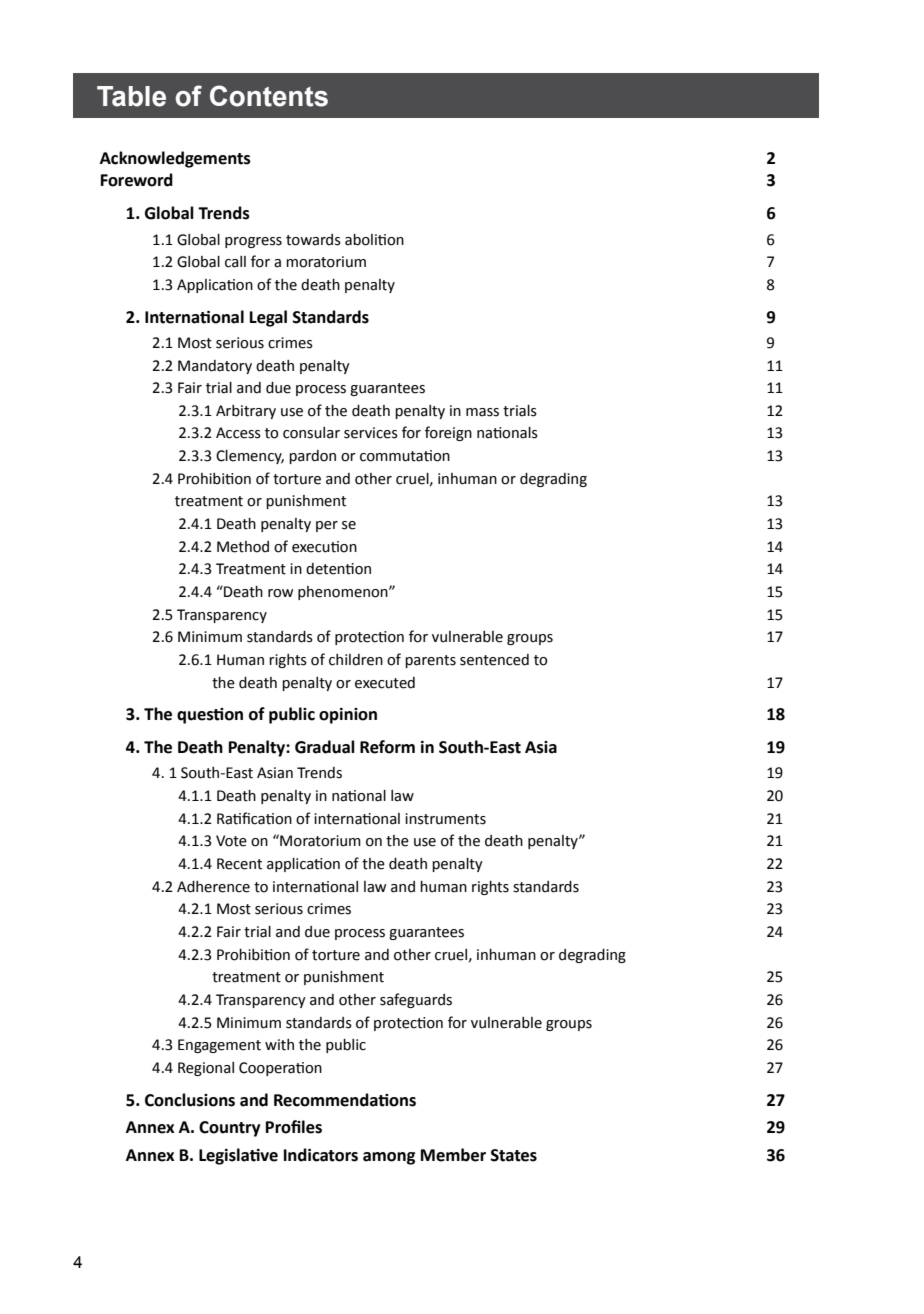 The width and height of the screenshot is (924, 1314). What do you see at coordinates (190, 1100) in the screenshot?
I see `Conclusions` at bounding box center [190, 1100].
